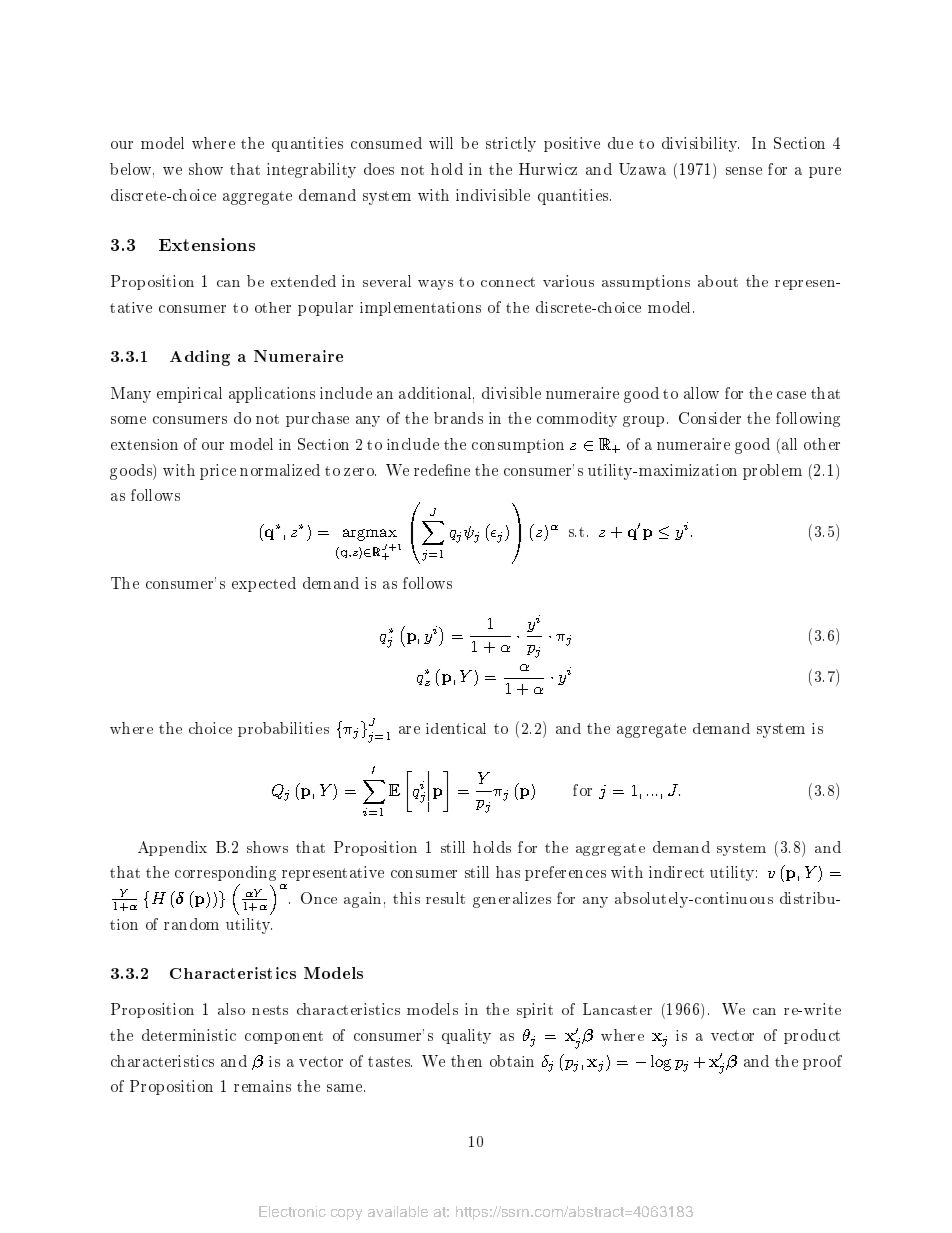 Image resolution: width=952 pixels, height=1233 pixels. Describe the element at coordinates (283, 729) in the image. I see `probabilities` at that location.
